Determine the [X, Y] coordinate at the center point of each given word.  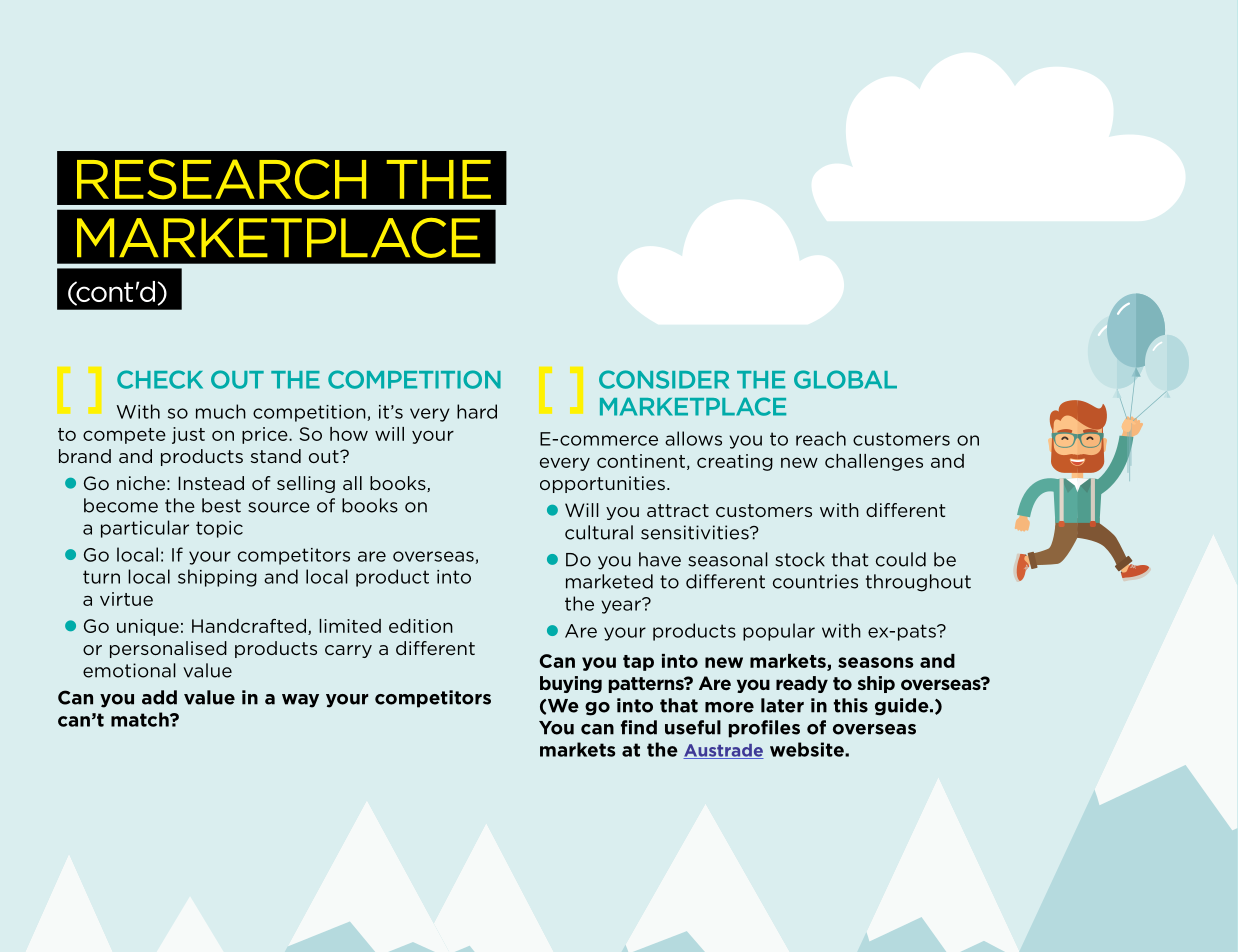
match [141, 719]
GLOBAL [845, 379]
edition [421, 626]
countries [815, 581]
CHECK [160, 379]
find [639, 727]
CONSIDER [664, 379]
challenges [874, 462]
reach [821, 438]
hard [477, 411]
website [808, 749]
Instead [211, 483]
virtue [126, 599]
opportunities [602, 484]
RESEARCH [221, 179]
